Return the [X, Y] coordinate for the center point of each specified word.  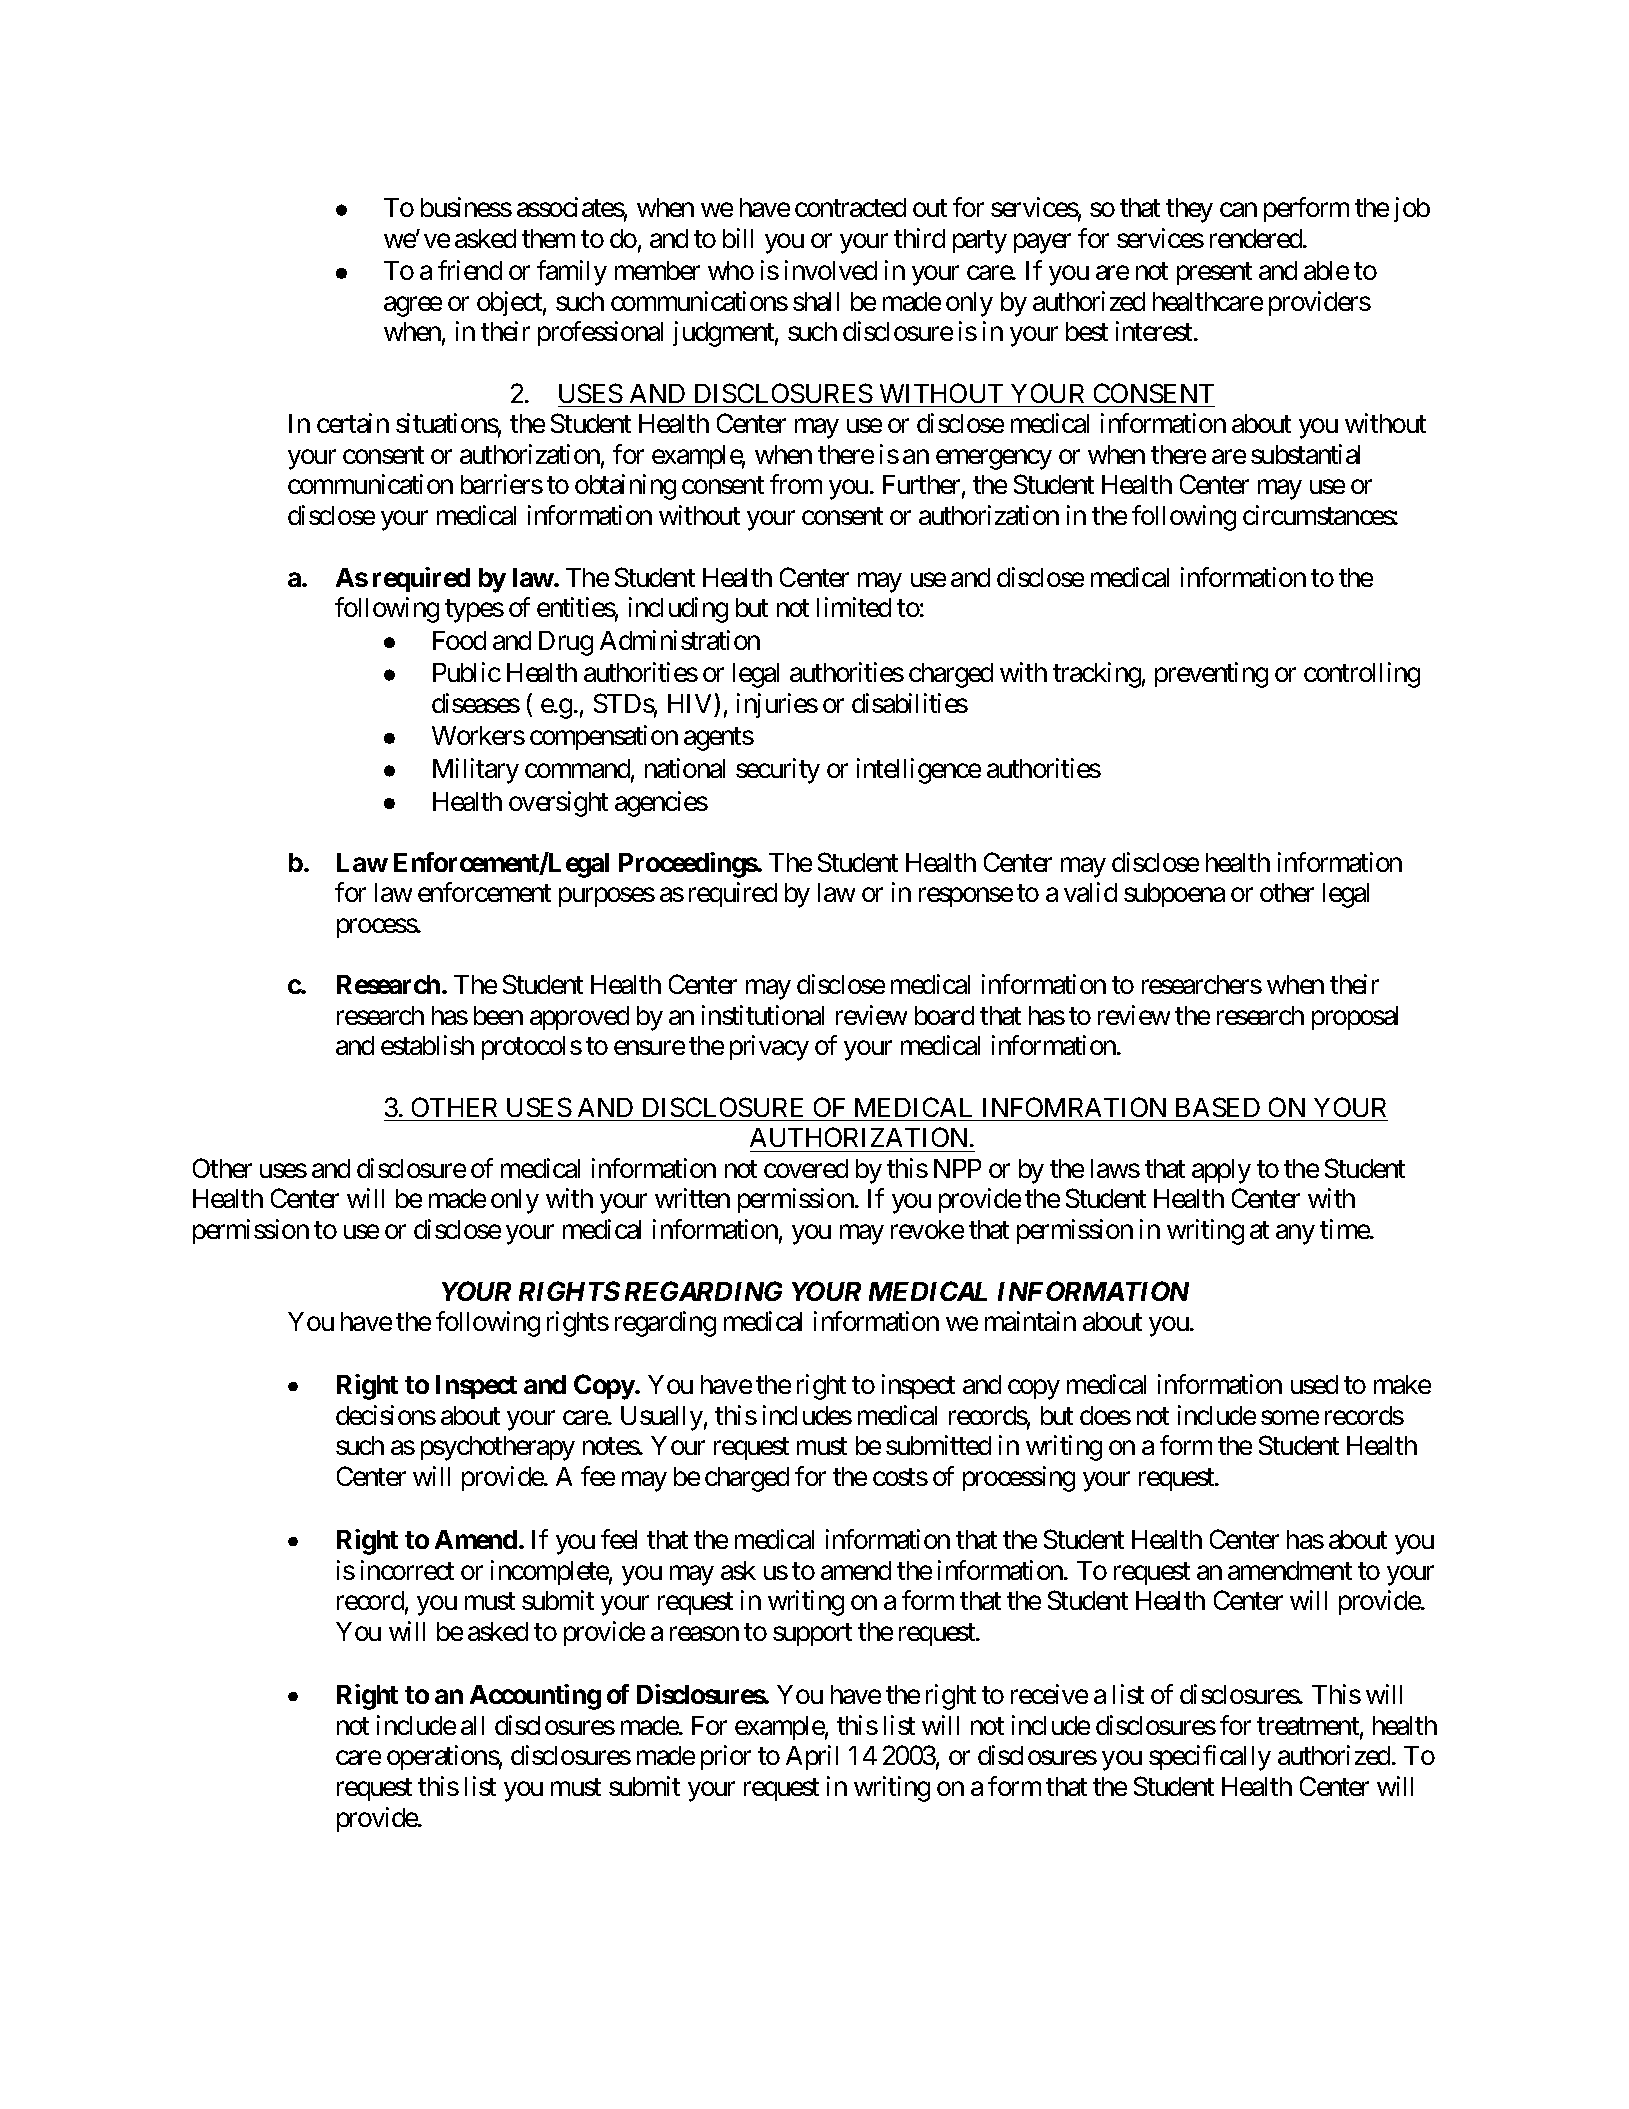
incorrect [407, 1570]
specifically [1210, 1758]
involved [831, 270]
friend [470, 270]
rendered [1257, 238]
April [812, 1757]
